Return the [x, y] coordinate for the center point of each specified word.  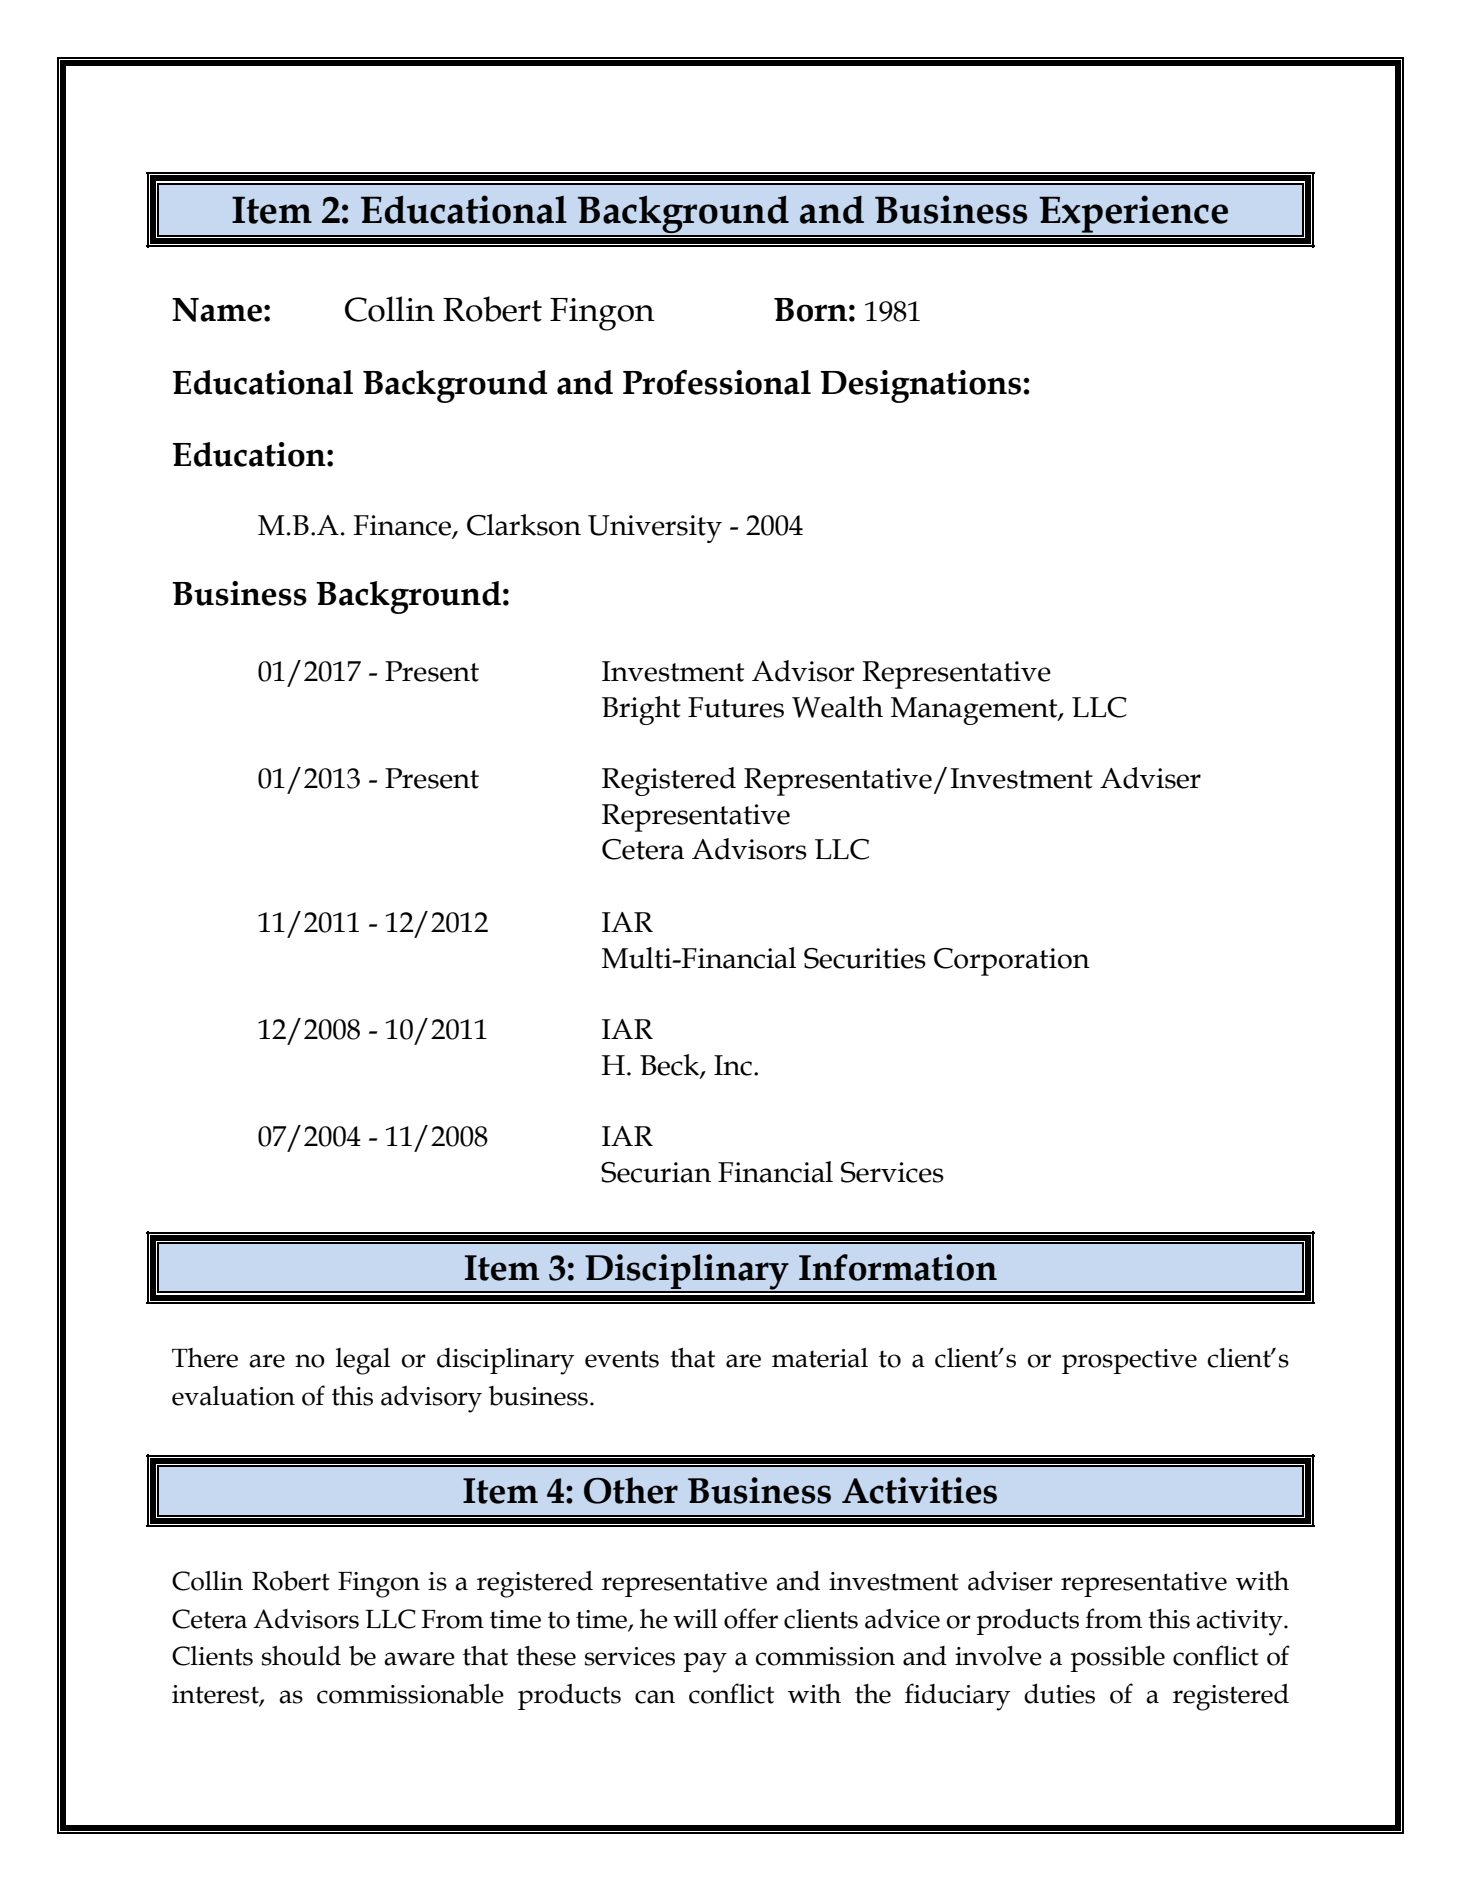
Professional [717, 382]
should [301, 1655]
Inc [733, 1065]
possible [1117, 1659]
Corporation [1012, 962]
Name [217, 310]
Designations [920, 386]
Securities [865, 958]
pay [705, 1662]
